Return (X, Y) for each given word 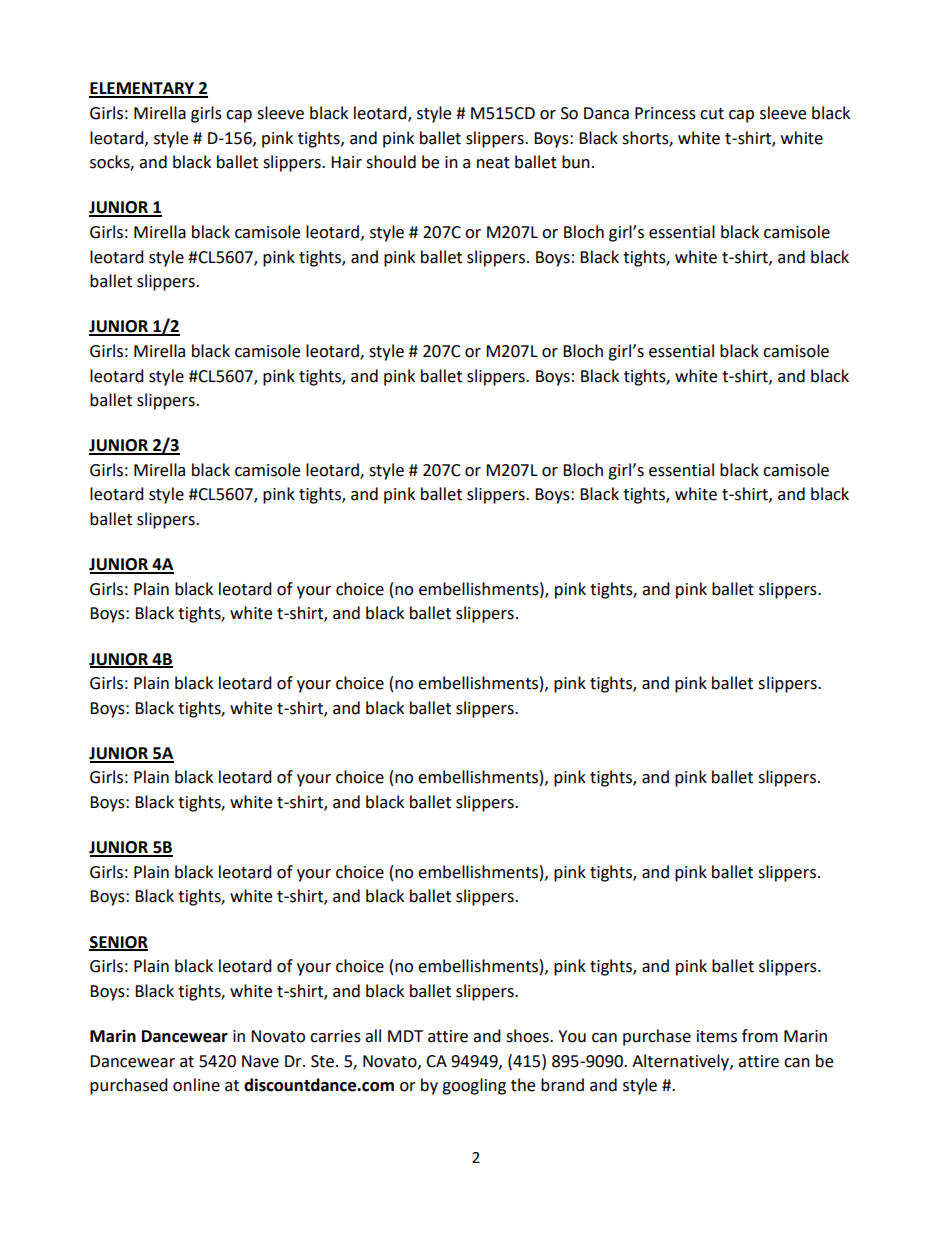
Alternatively (681, 1062)
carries (335, 1036)
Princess (665, 113)
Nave (260, 1061)
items (717, 1036)
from (760, 1036)
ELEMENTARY (143, 89)
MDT (405, 1036)
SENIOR (118, 943)
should (391, 162)
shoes (528, 1036)
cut (712, 114)
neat (493, 163)
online (196, 1085)
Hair (346, 162)
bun (576, 162)
